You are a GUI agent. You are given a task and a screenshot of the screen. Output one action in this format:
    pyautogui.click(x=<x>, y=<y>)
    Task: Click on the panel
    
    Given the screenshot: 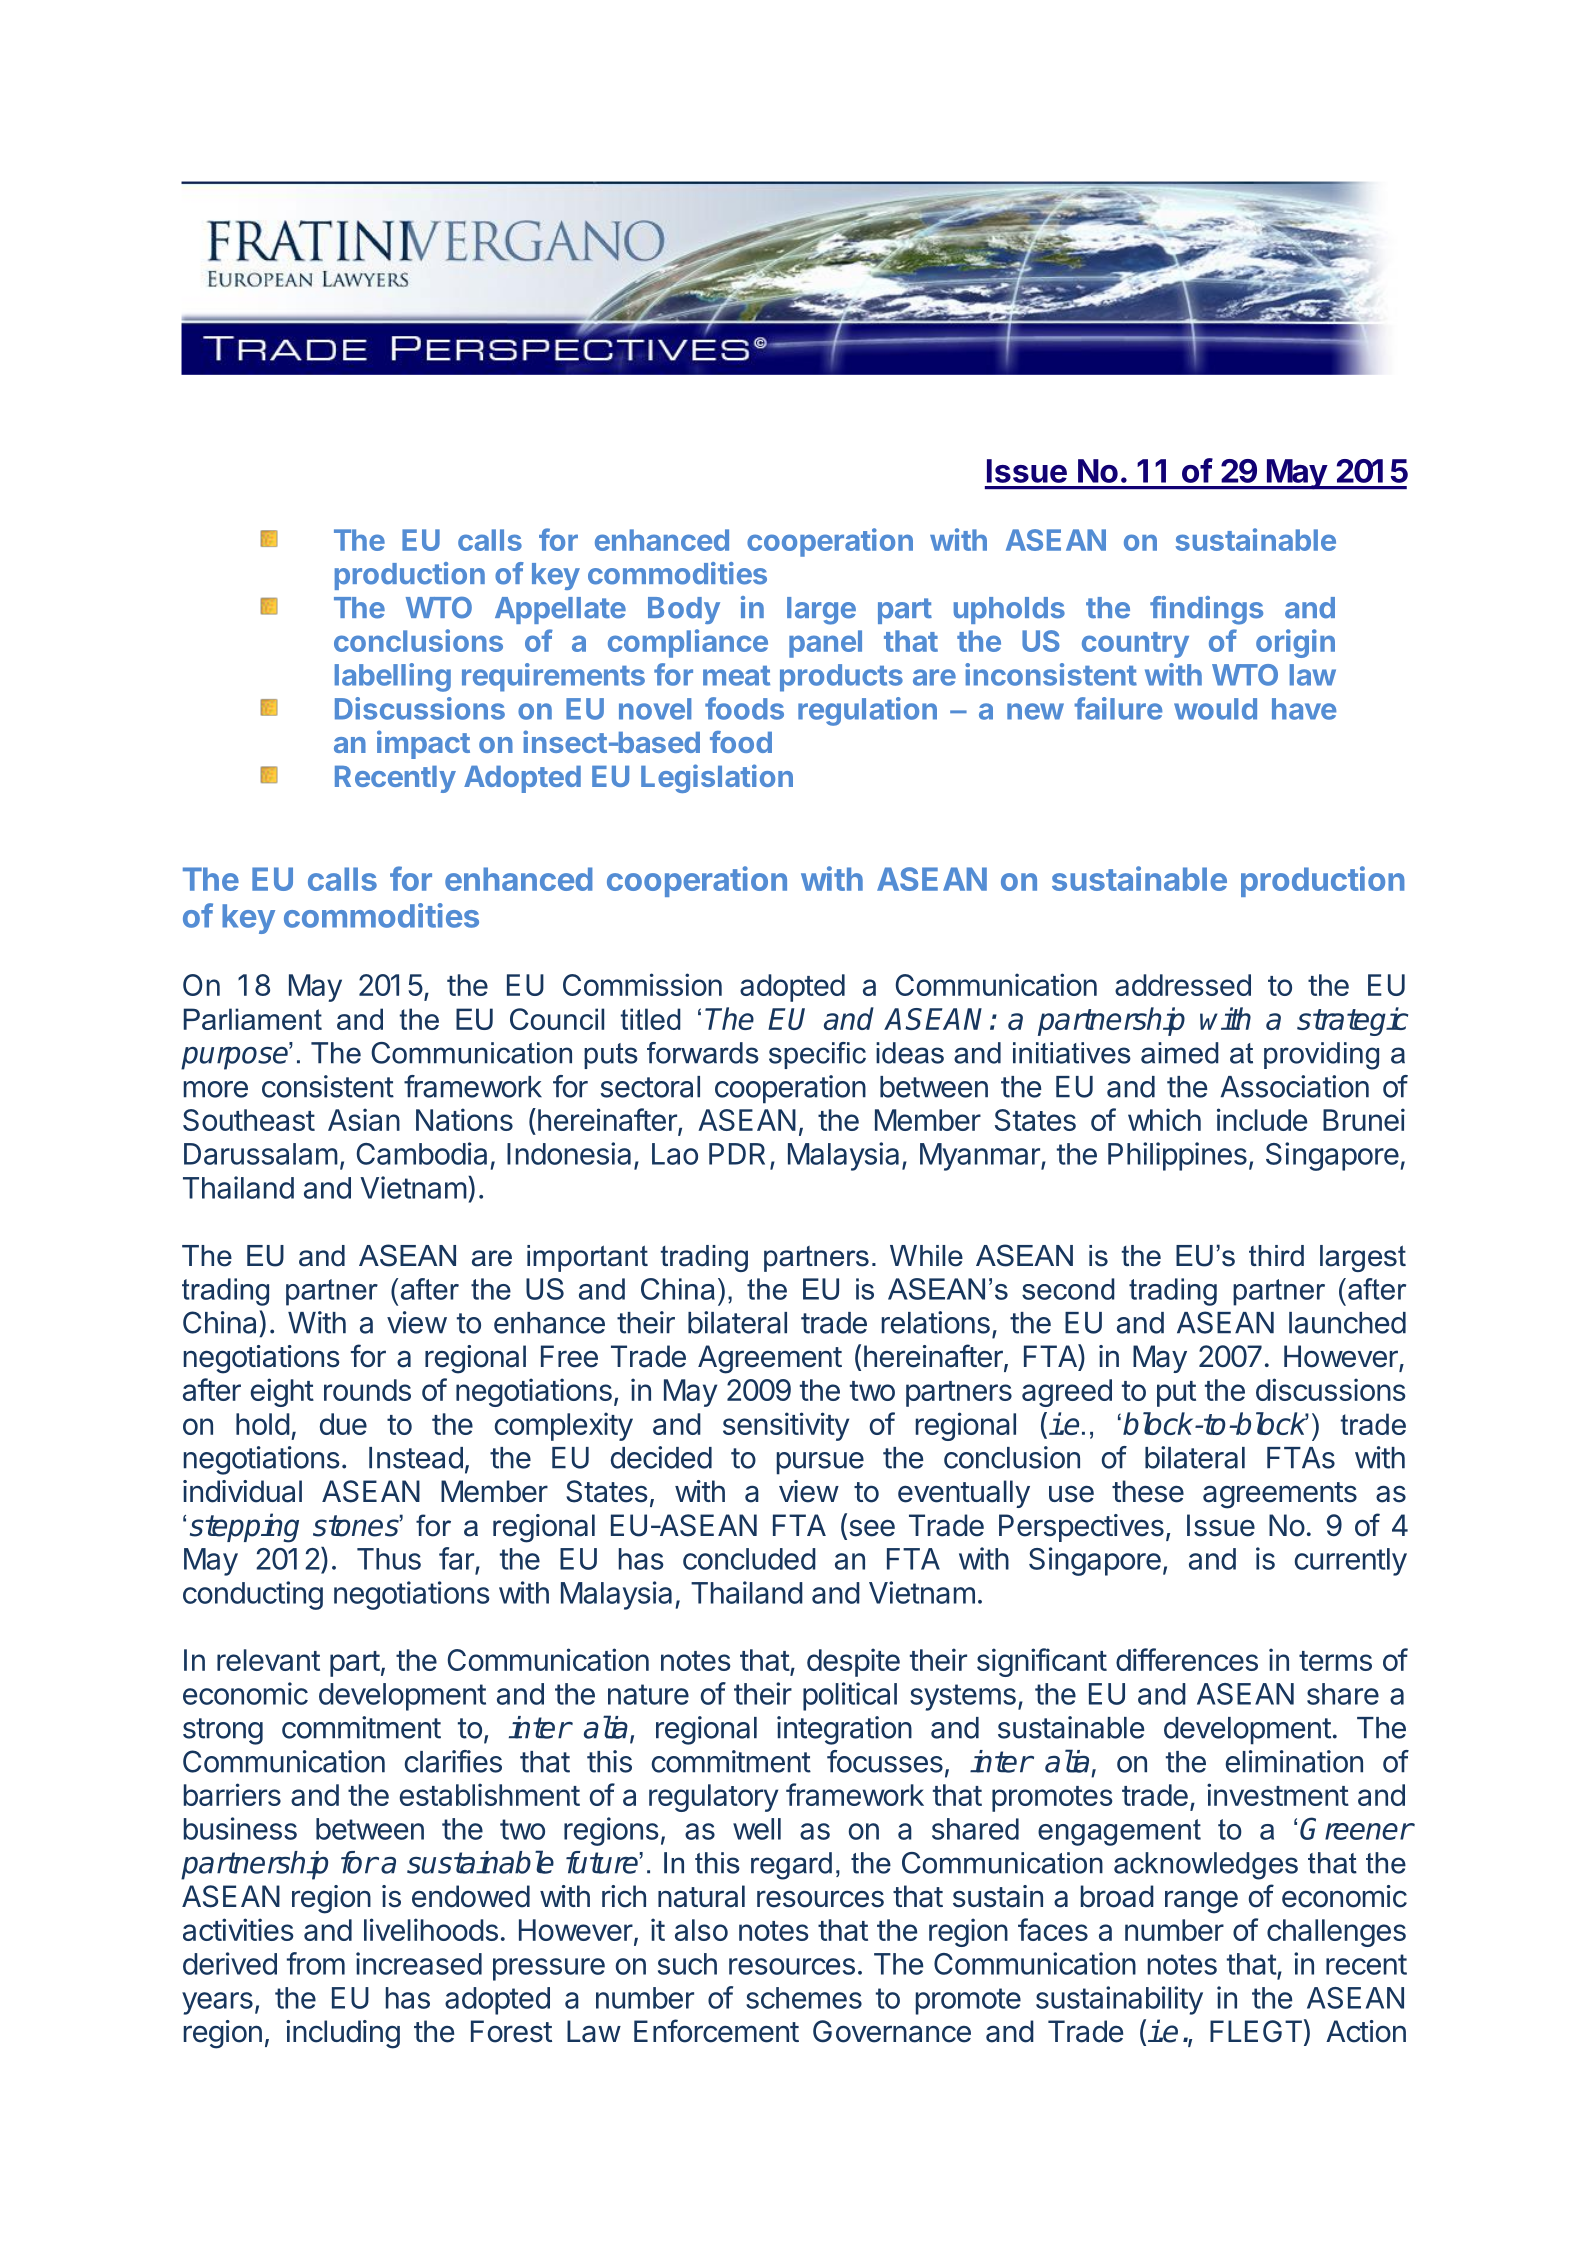 What is the action you would take?
    pyautogui.click(x=825, y=644)
